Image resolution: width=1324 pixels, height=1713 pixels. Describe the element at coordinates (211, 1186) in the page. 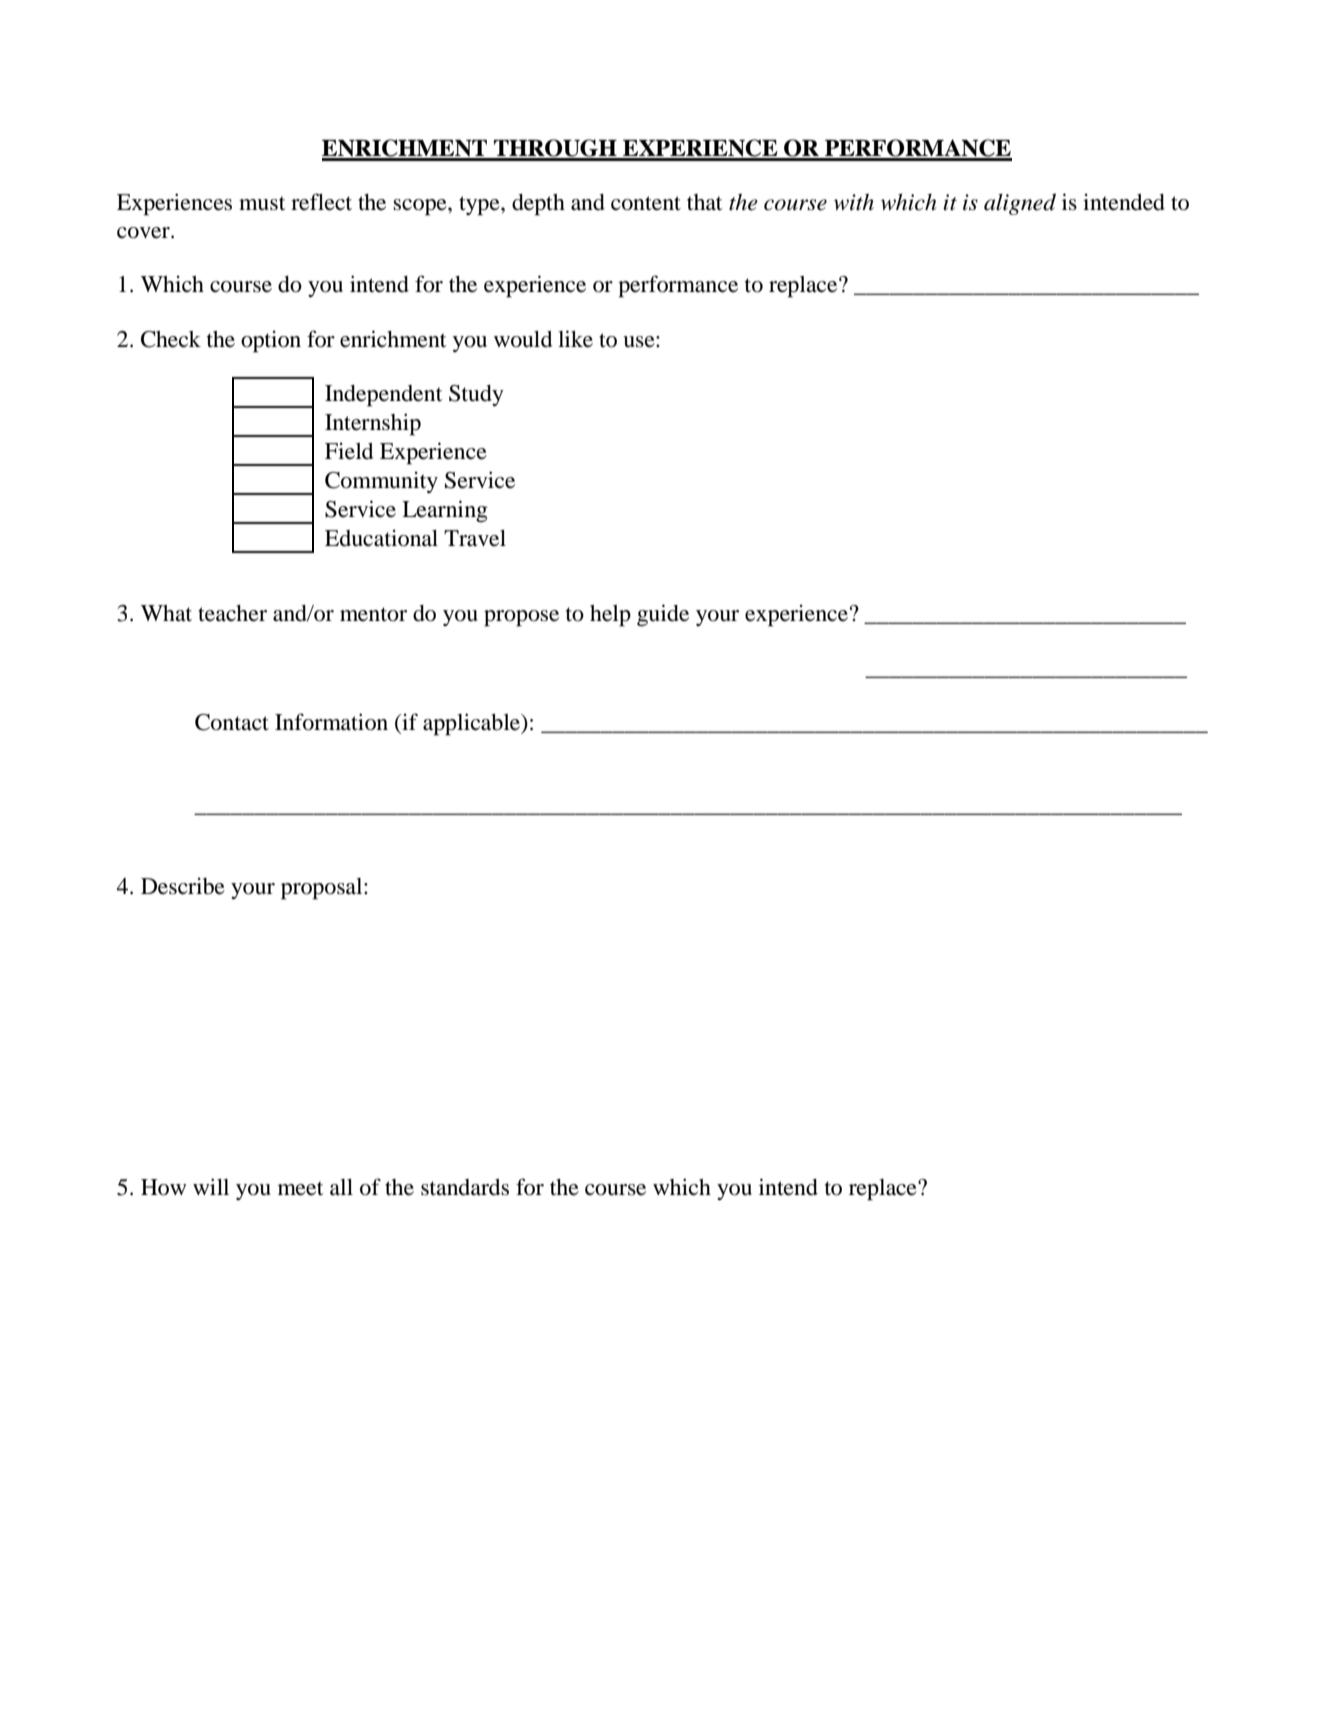

I see `will` at that location.
